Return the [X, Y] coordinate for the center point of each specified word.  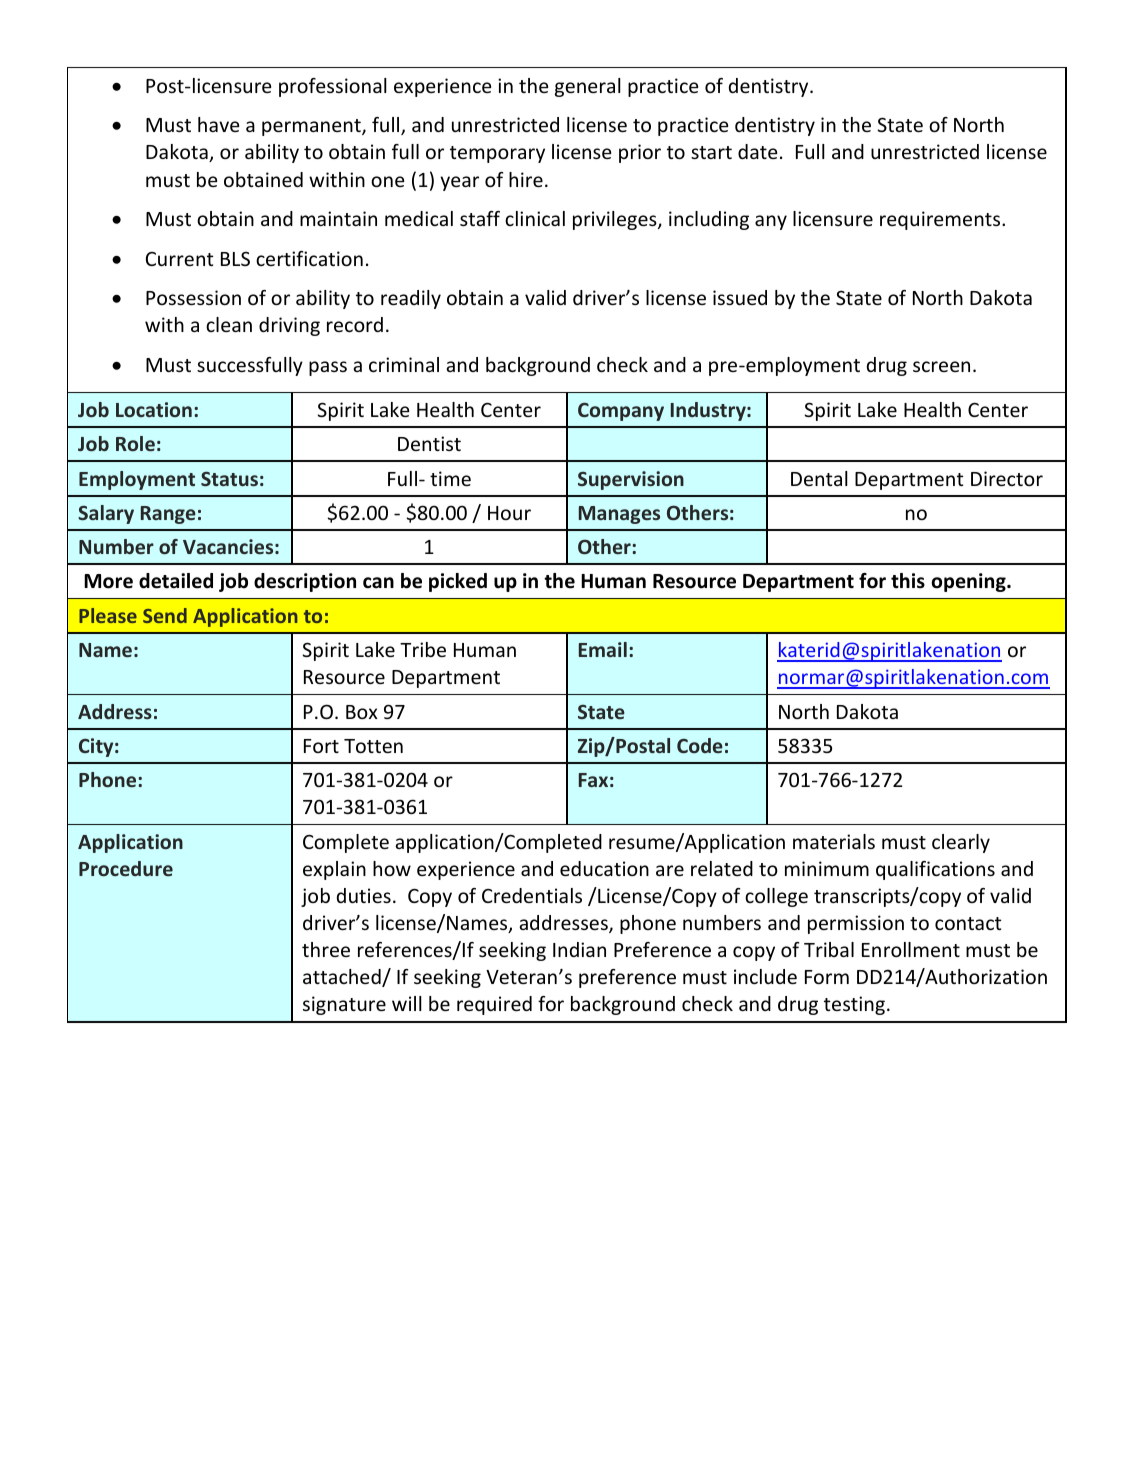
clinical [535, 218]
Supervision [631, 480]
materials [834, 841]
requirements [941, 220]
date [757, 151]
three [326, 949]
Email [603, 649]
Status [229, 478]
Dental [819, 478]
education [604, 868]
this [908, 581]
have [218, 124]
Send [165, 615]
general [588, 87]
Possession [193, 297]
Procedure [126, 868]
